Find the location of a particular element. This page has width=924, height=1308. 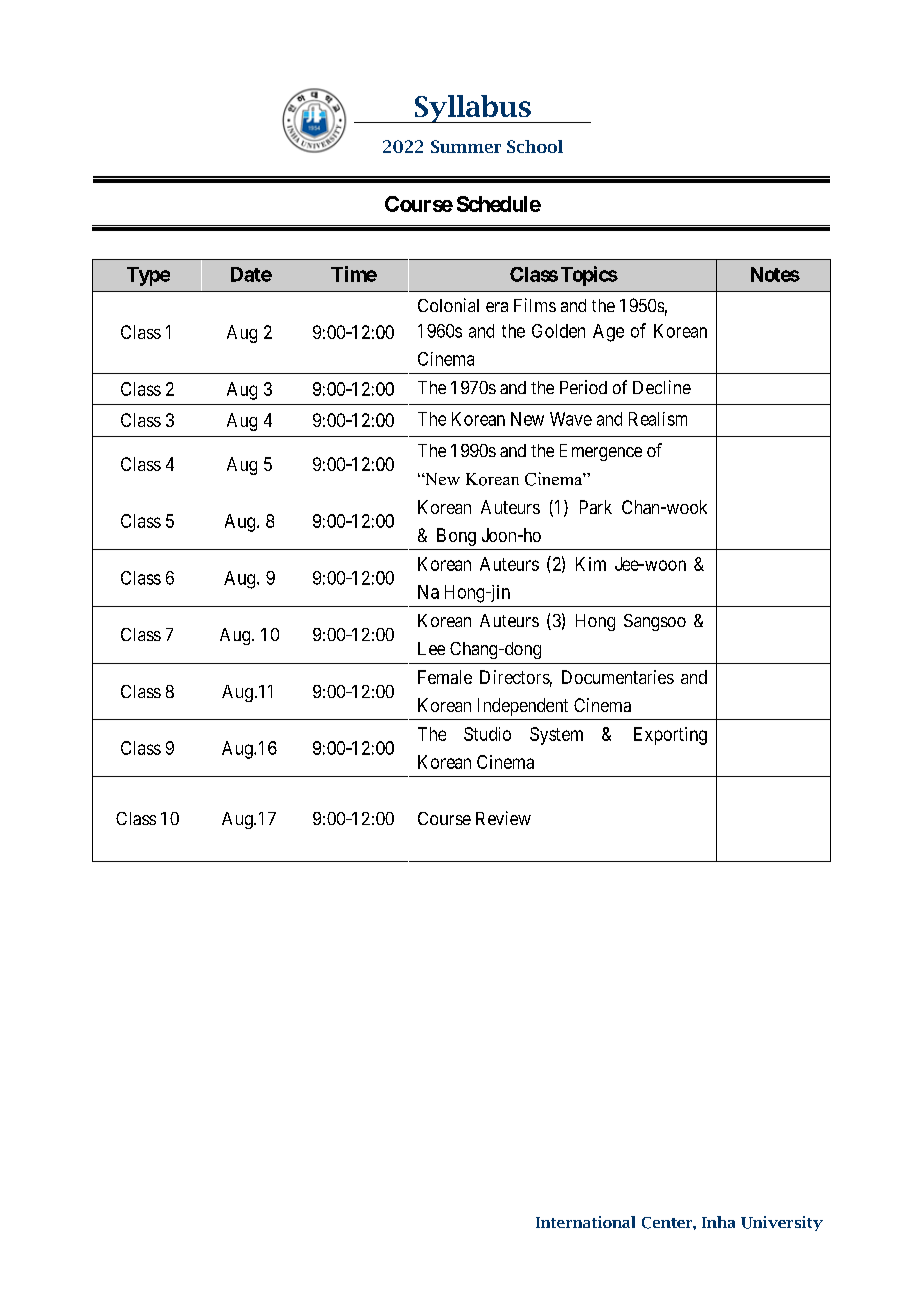

Realism is located at coordinates (658, 419).
